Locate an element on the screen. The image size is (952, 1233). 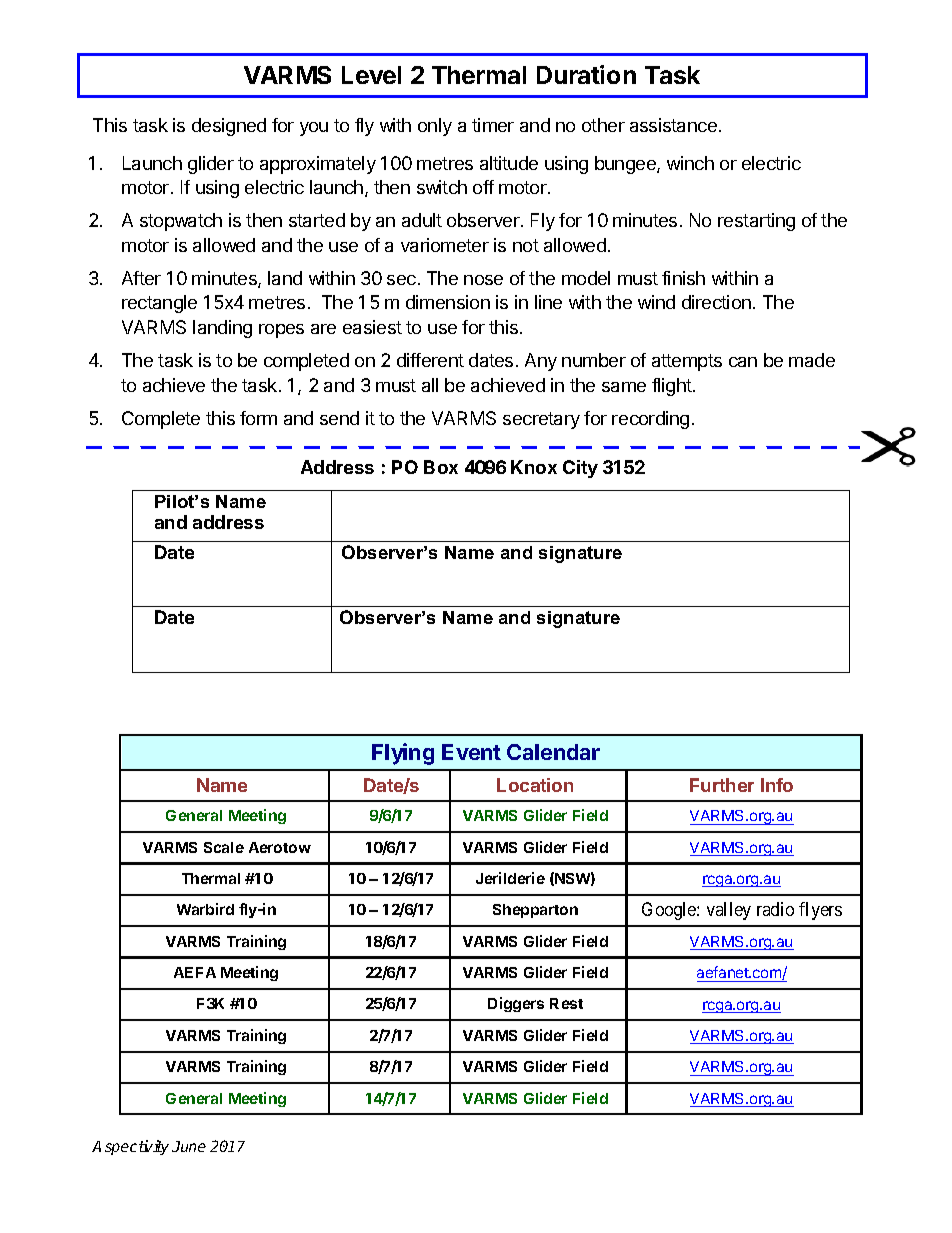
June is located at coordinates (189, 1146).
